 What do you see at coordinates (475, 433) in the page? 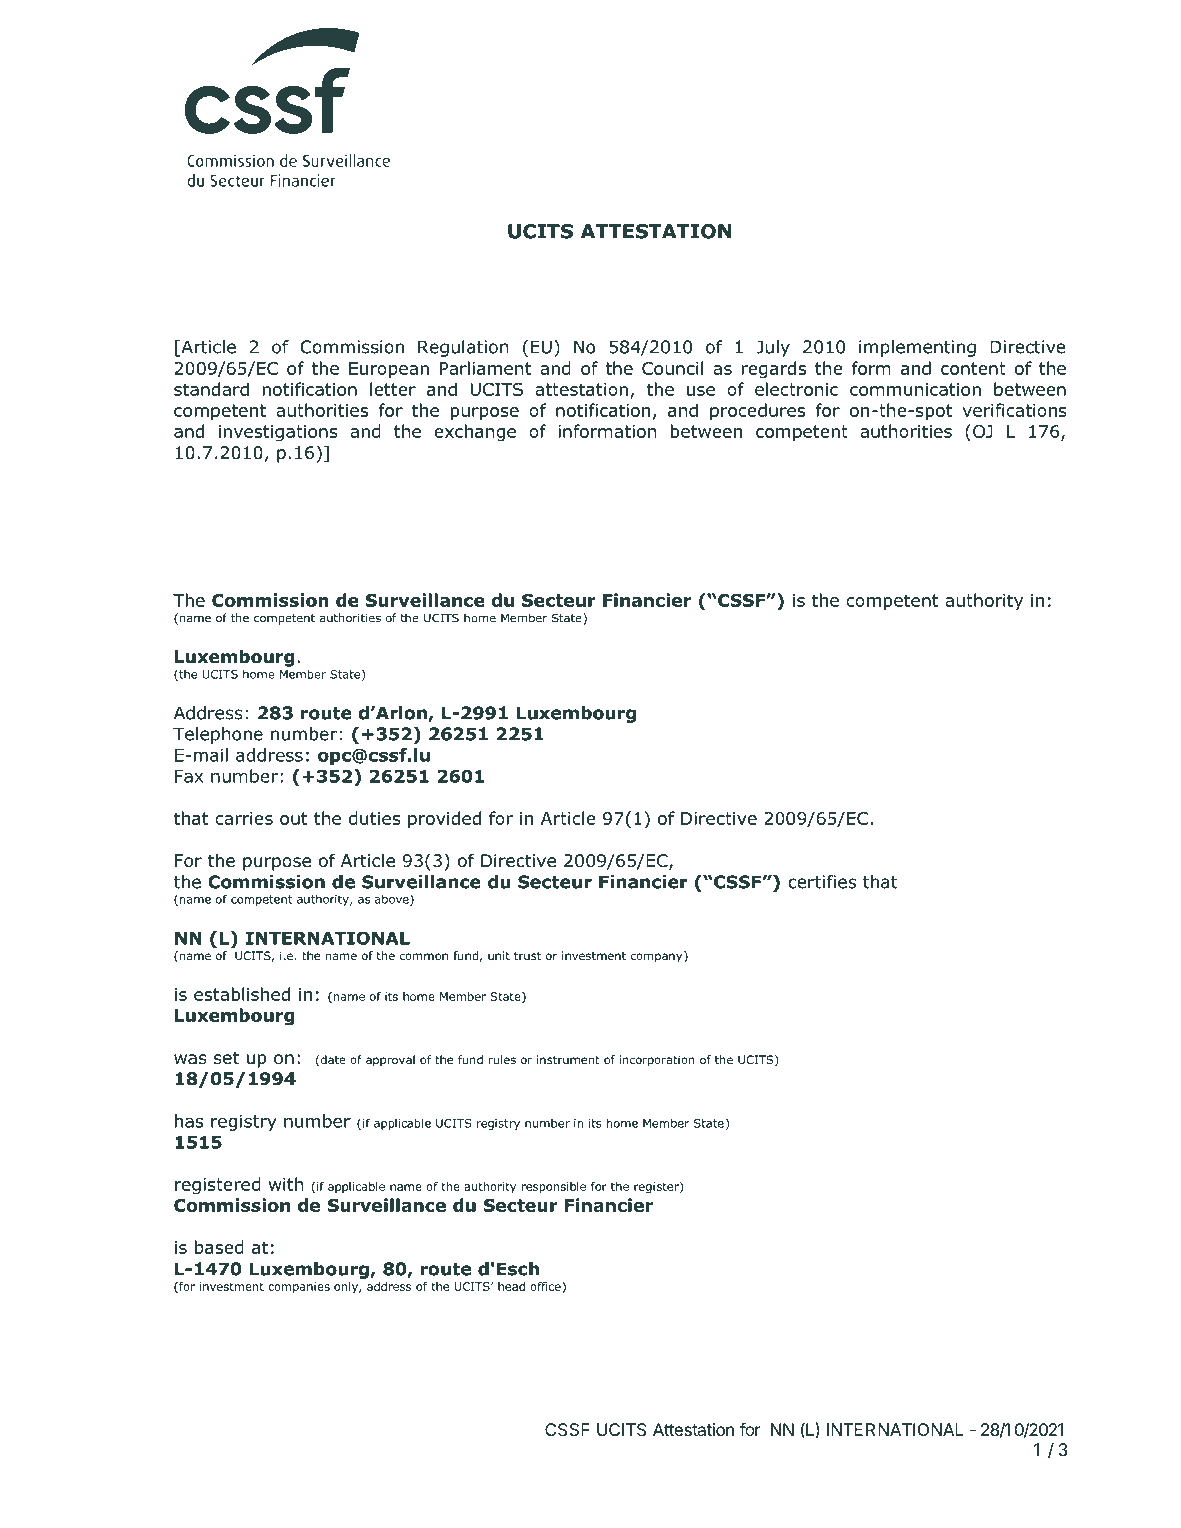
I see `exchange` at bounding box center [475, 433].
